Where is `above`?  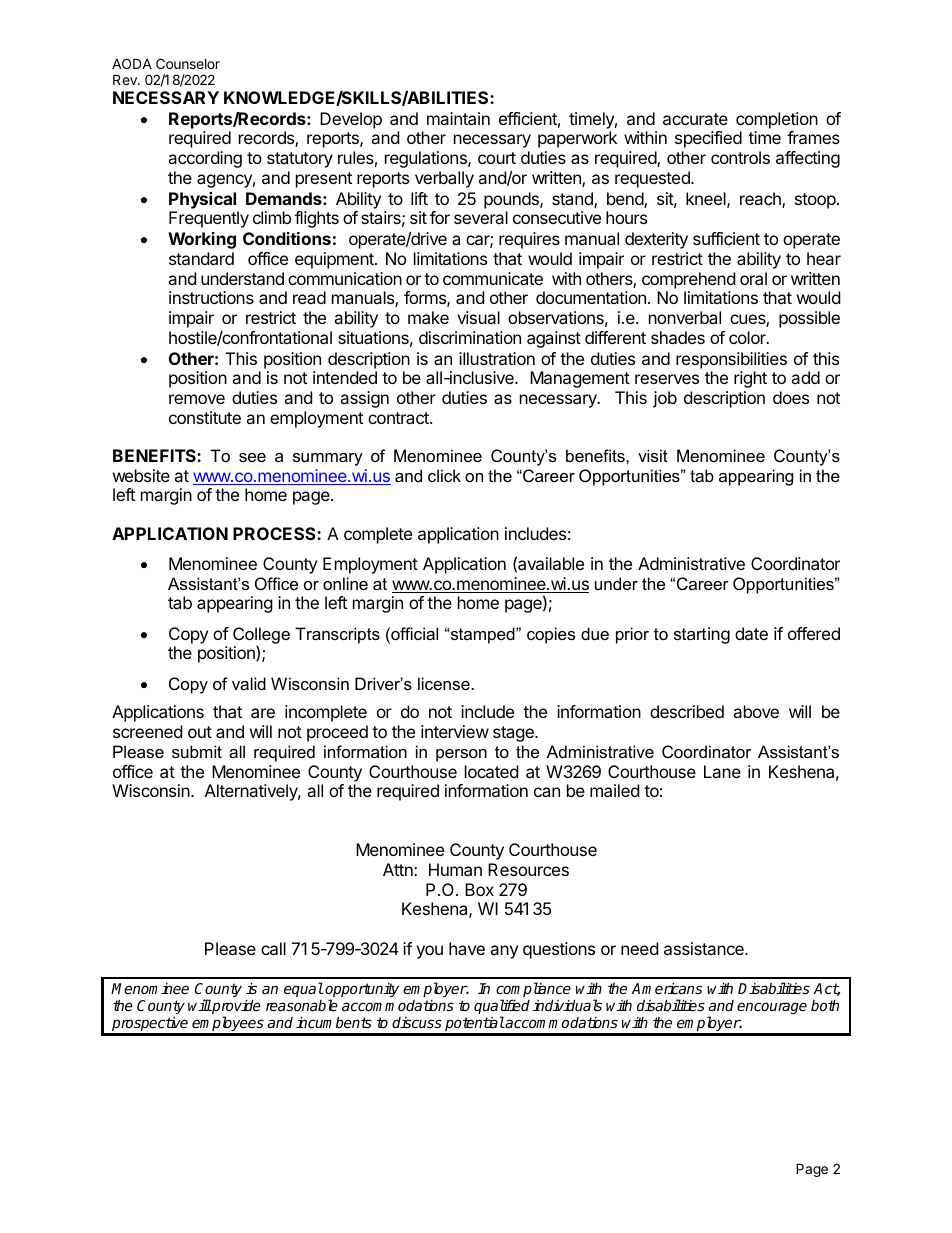 above is located at coordinates (756, 711).
